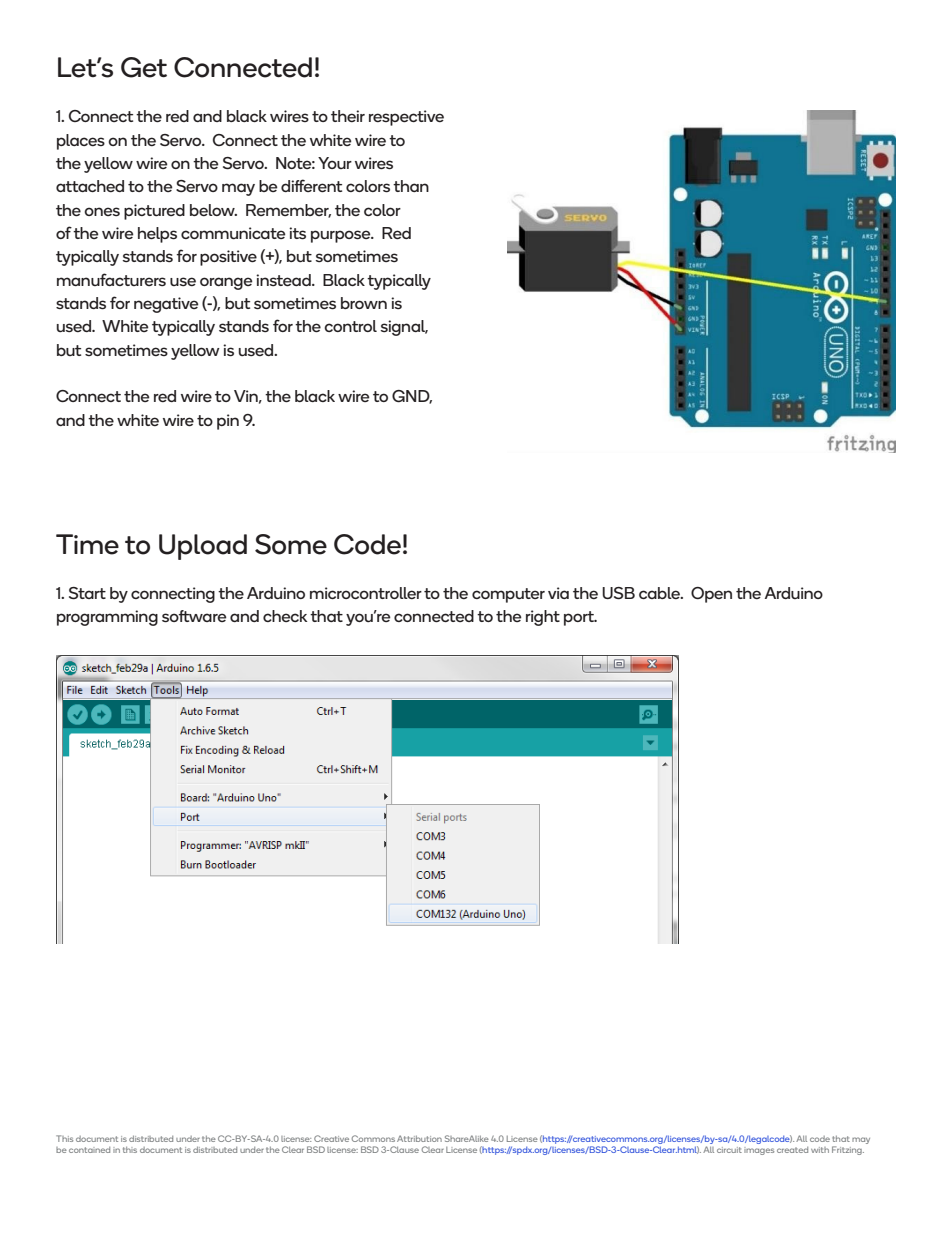  Describe the element at coordinates (194, 616) in the image. I see `software` at that location.
